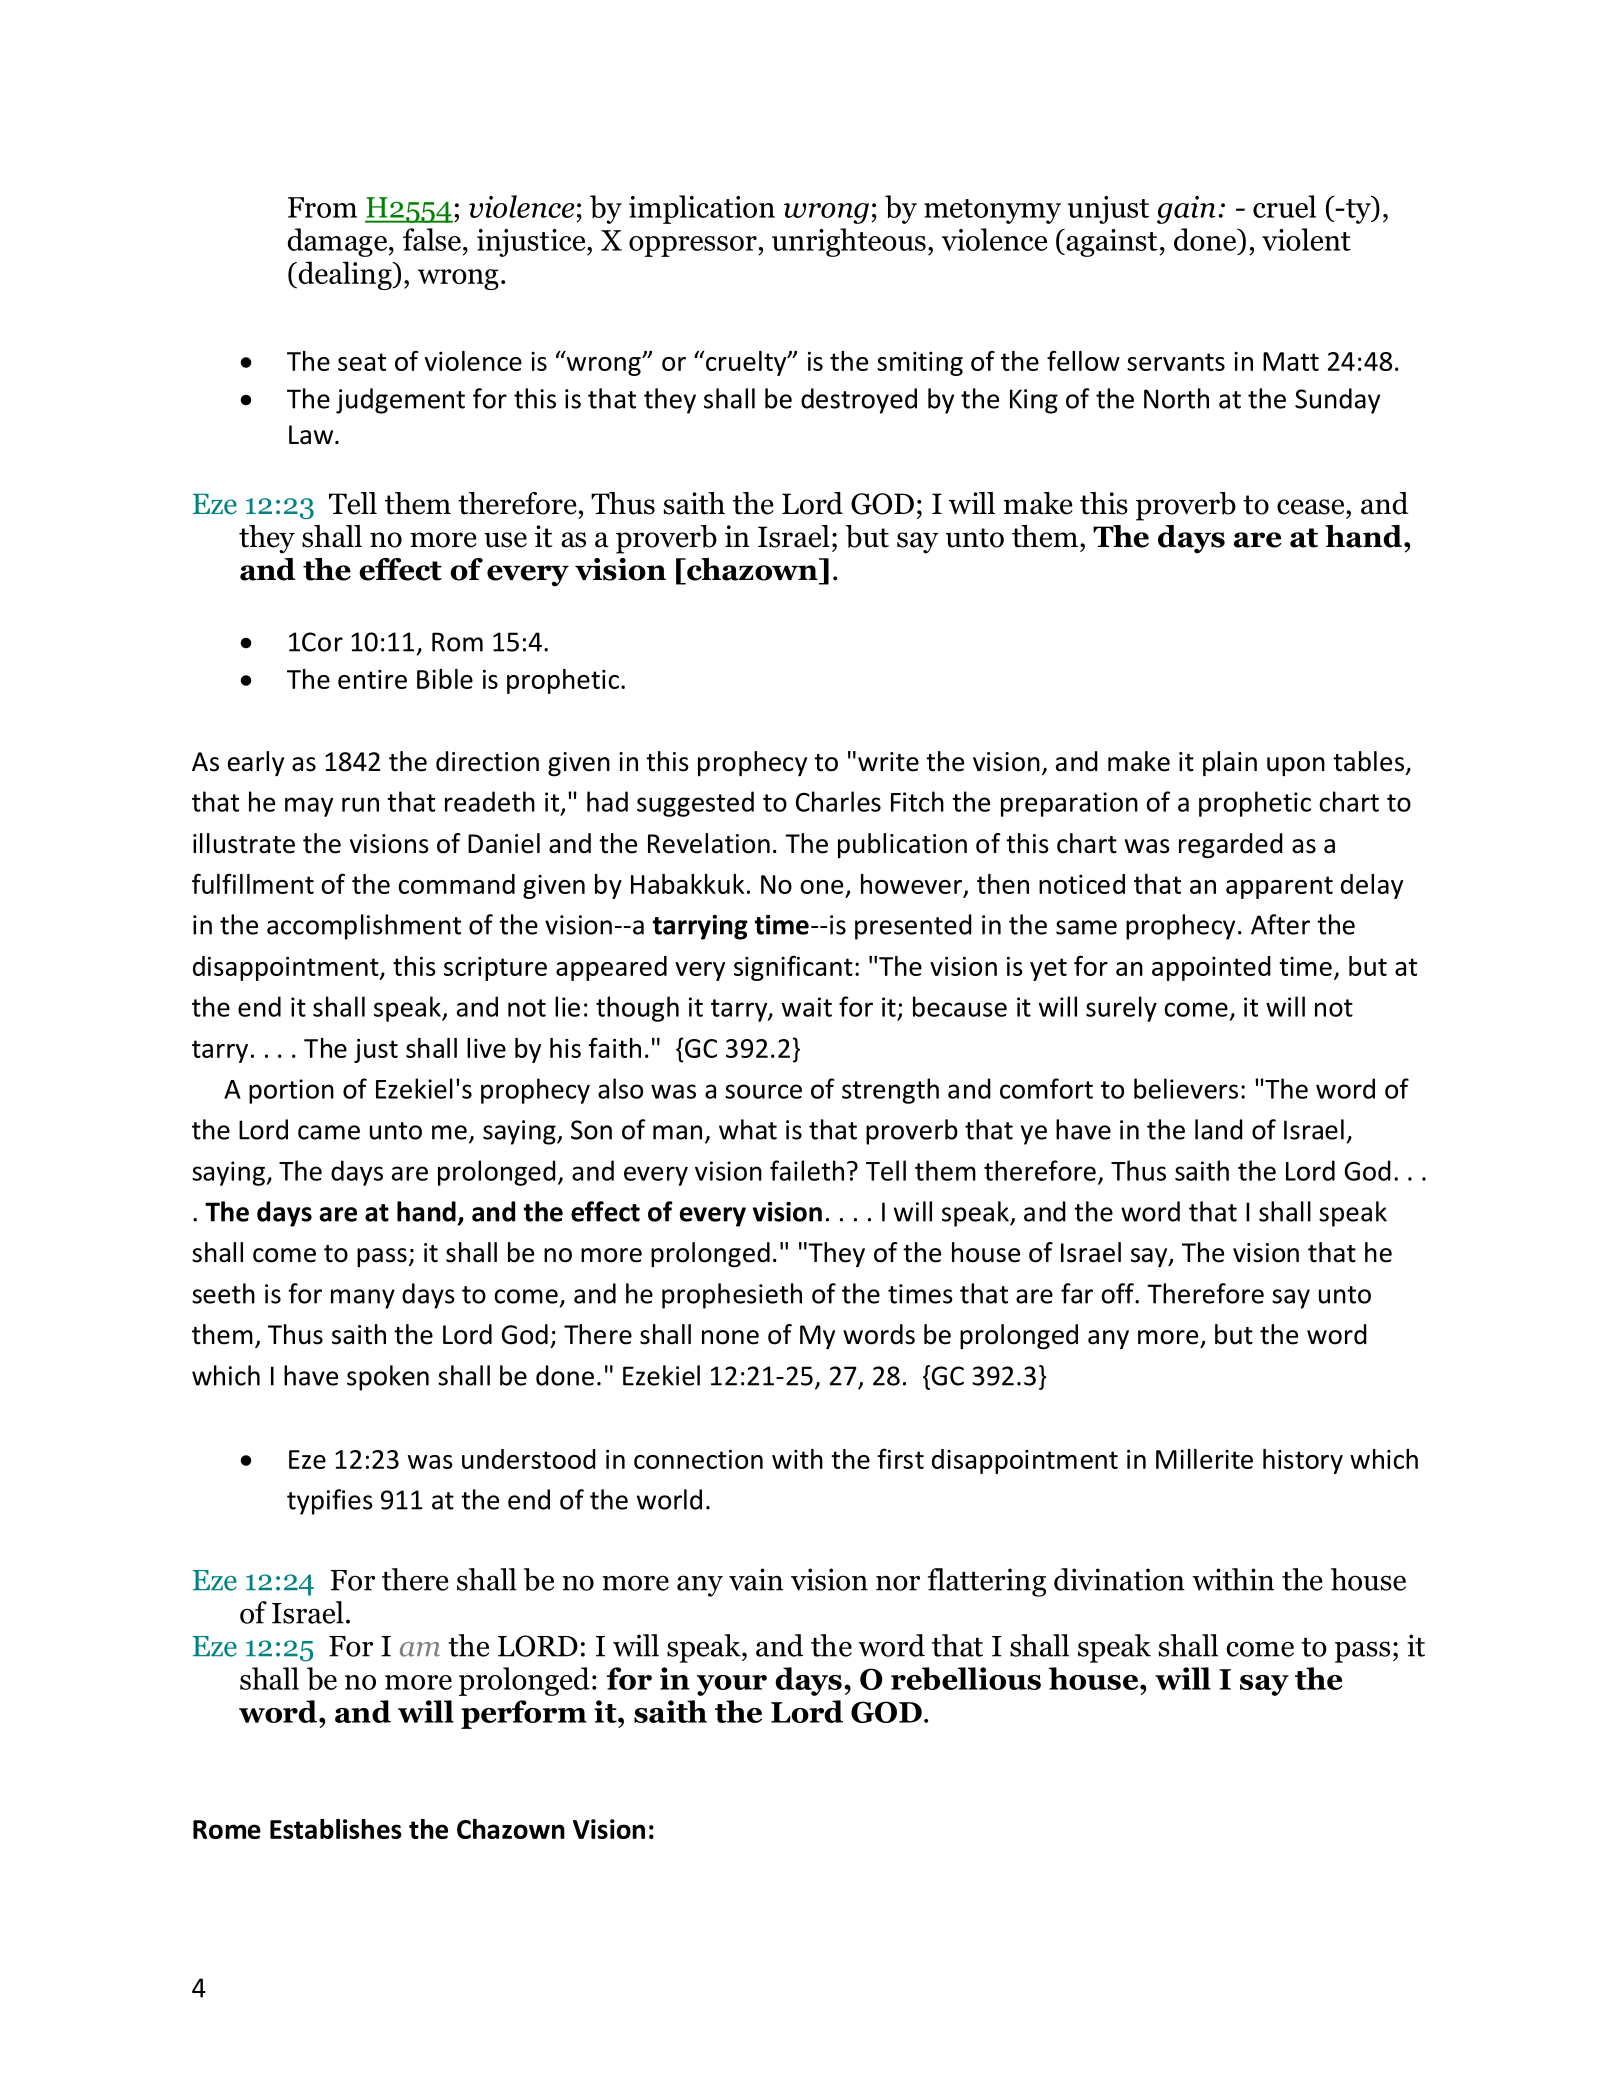  What do you see at coordinates (291, 1091) in the screenshot?
I see `portion` at bounding box center [291, 1091].
